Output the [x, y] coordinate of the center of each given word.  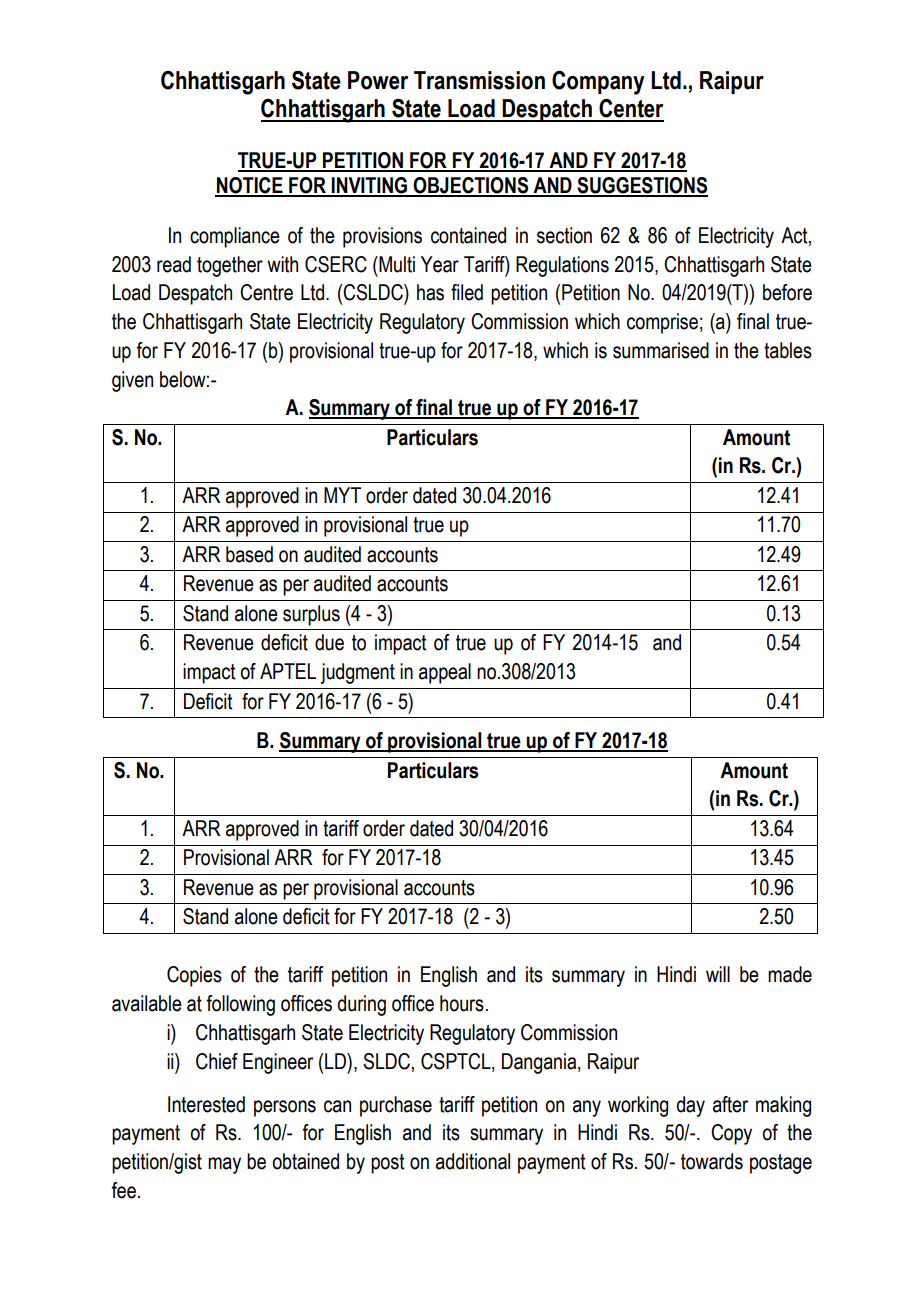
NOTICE [250, 186]
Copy [731, 1134]
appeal [445, 673]
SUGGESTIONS [641, 186]
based [249, 554]
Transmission [479, 80]
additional [473, 1161]
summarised [661, 350]
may [224, 1165]
